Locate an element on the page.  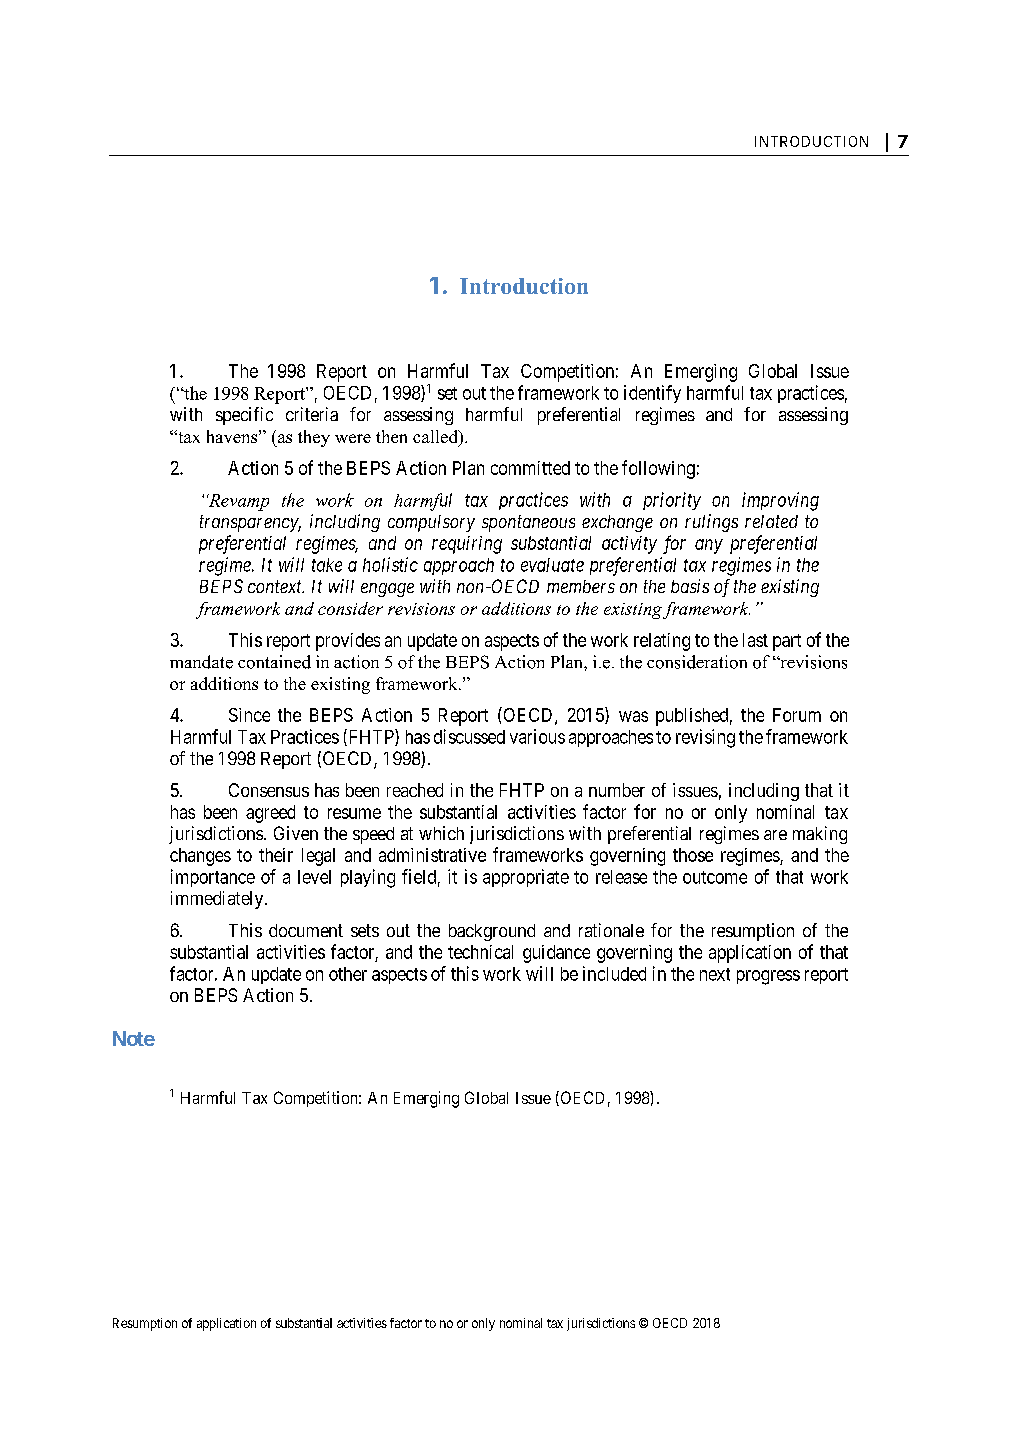
contained is located at coordinates (274, 662).
